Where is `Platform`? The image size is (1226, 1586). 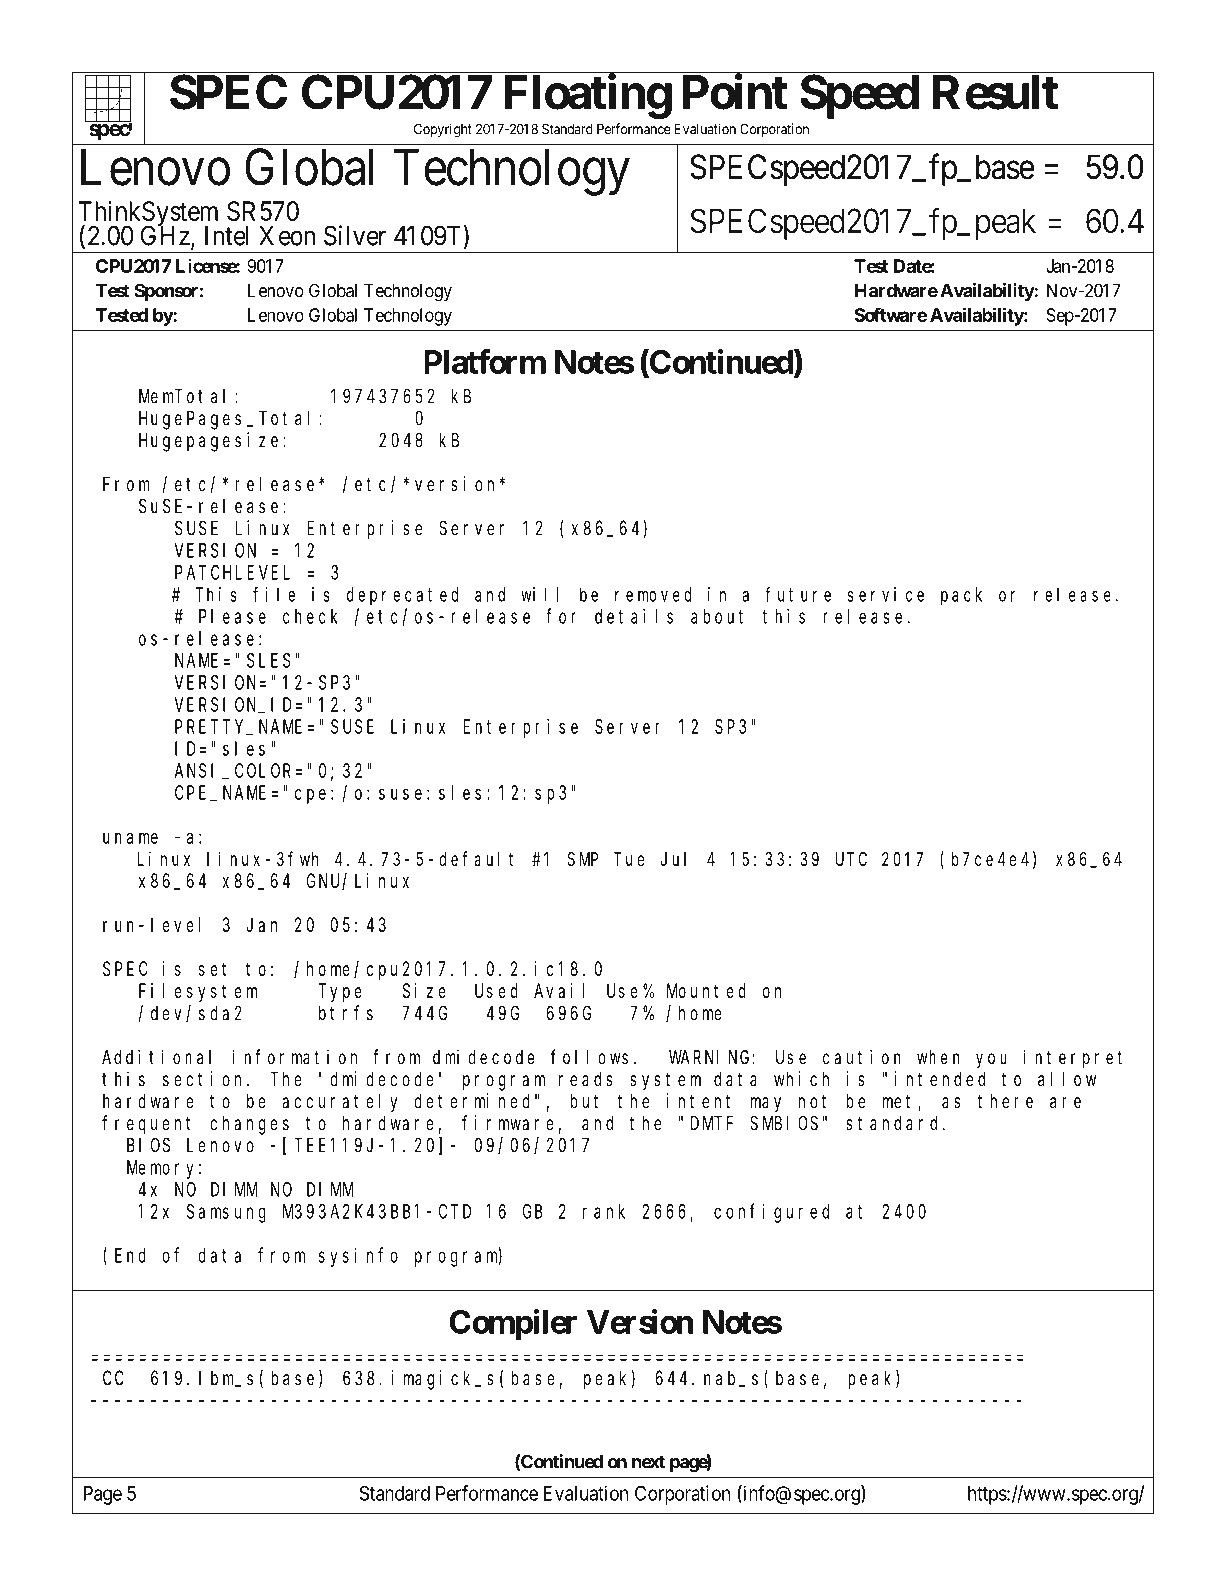 Platform is located at coordinates (485, 361).
